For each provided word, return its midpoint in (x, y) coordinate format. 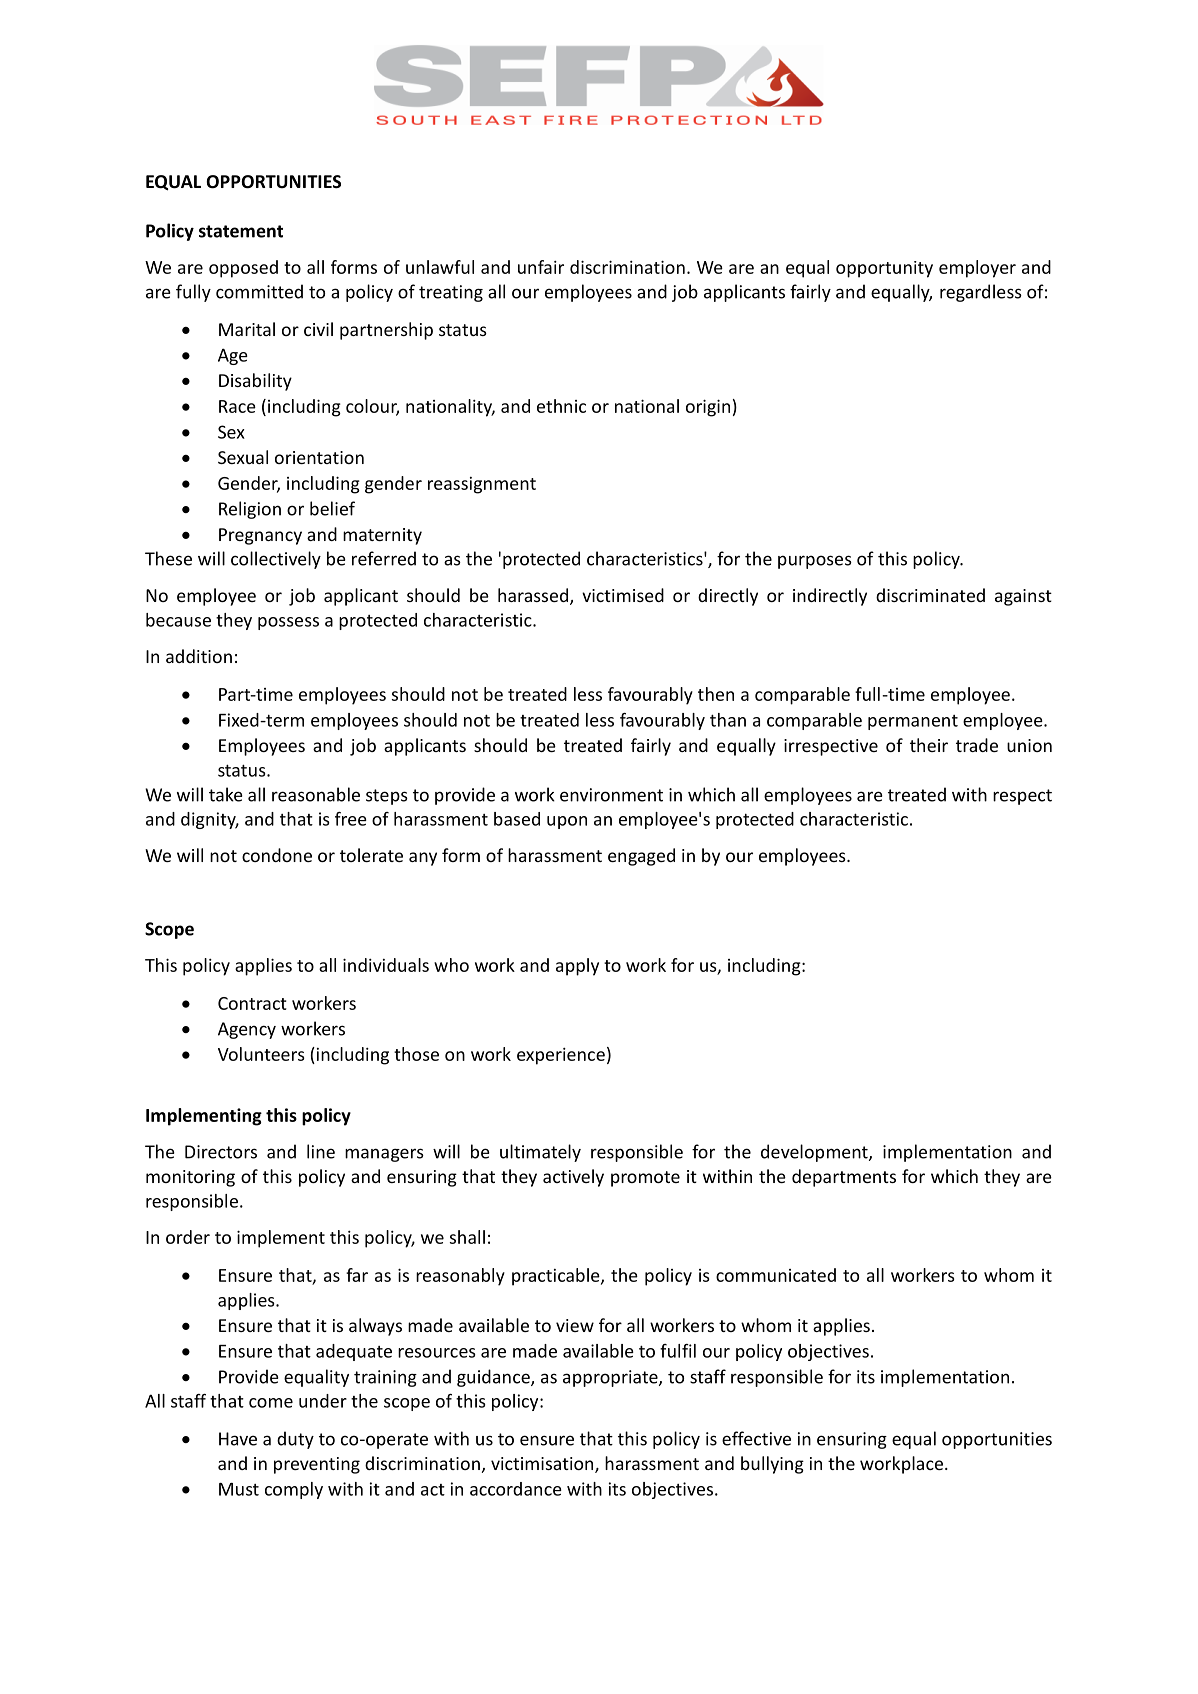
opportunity (884, 269)
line (321, 1151)
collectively (276, 560)
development (815, 1153)
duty (295, 1440)
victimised (623, 595)
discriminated (930, 595)
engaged (641, 857)
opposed (243, 269)
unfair (541, 267)
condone (277, 855)
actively (573, 1178)
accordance (516, 1489)
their (929, 745)
